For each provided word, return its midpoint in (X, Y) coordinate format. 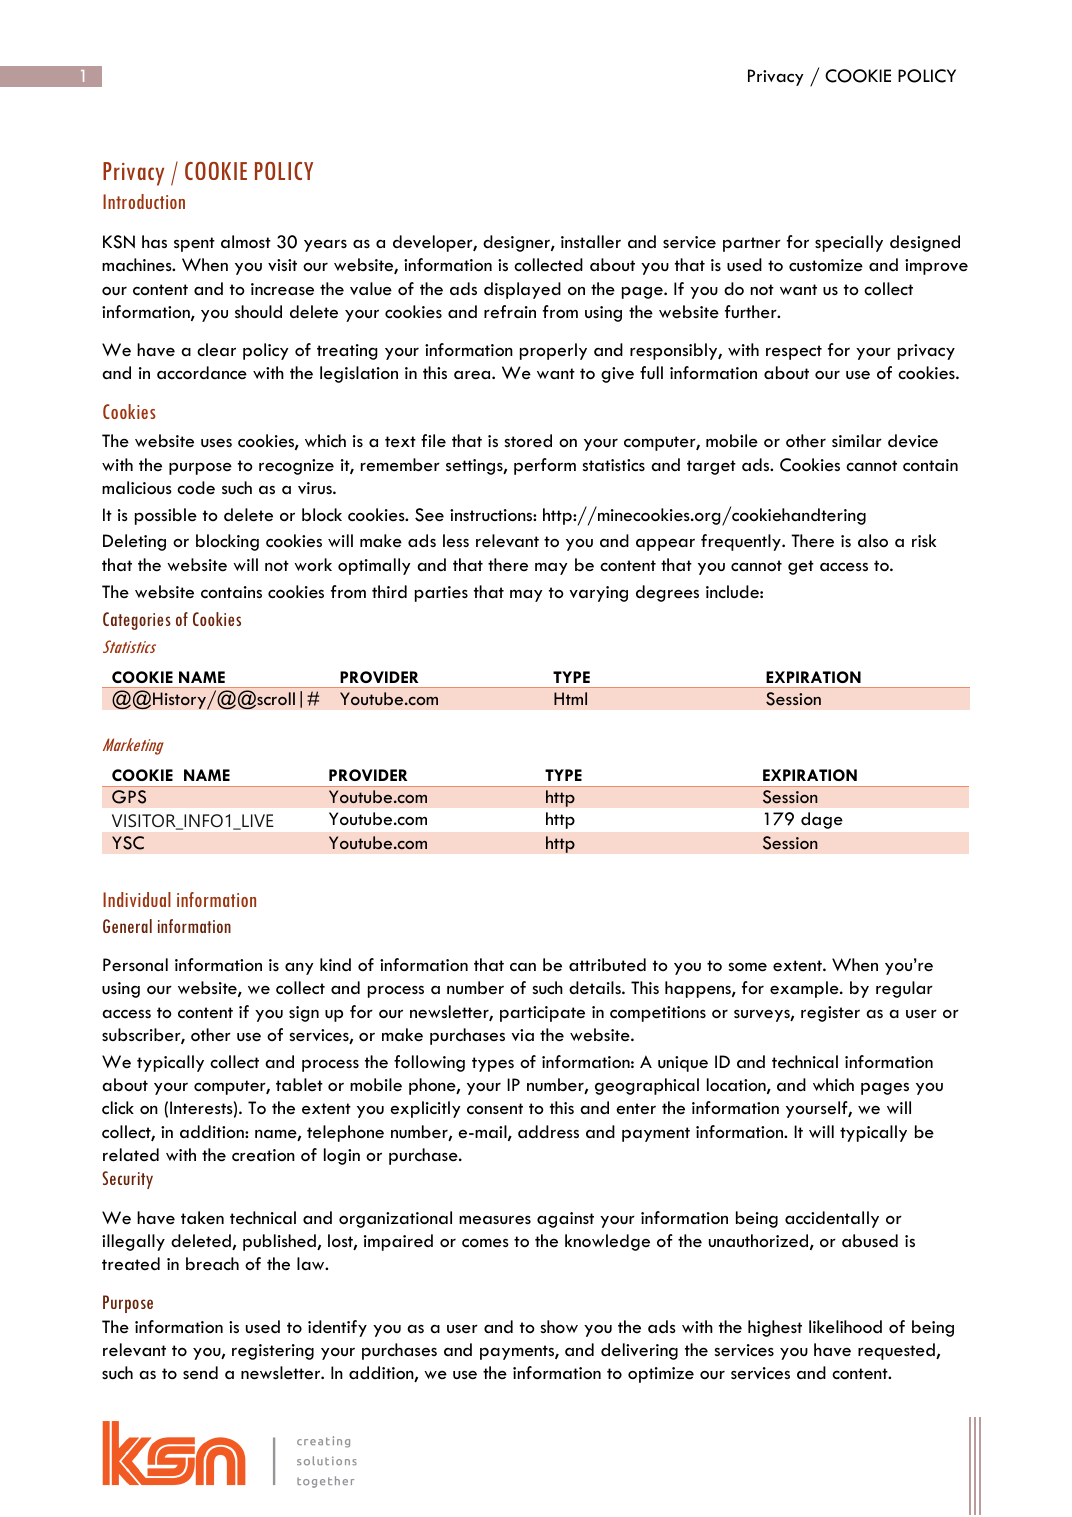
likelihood (845, 1327)
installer (591, 242)
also (873, 540)
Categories (137, 621)
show (559, 1327)
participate (542, 1014)
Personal (135, 965)
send (200, 1372)
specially (849, 243)
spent (194, 244)
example (805, 989)
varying (598, 594)
